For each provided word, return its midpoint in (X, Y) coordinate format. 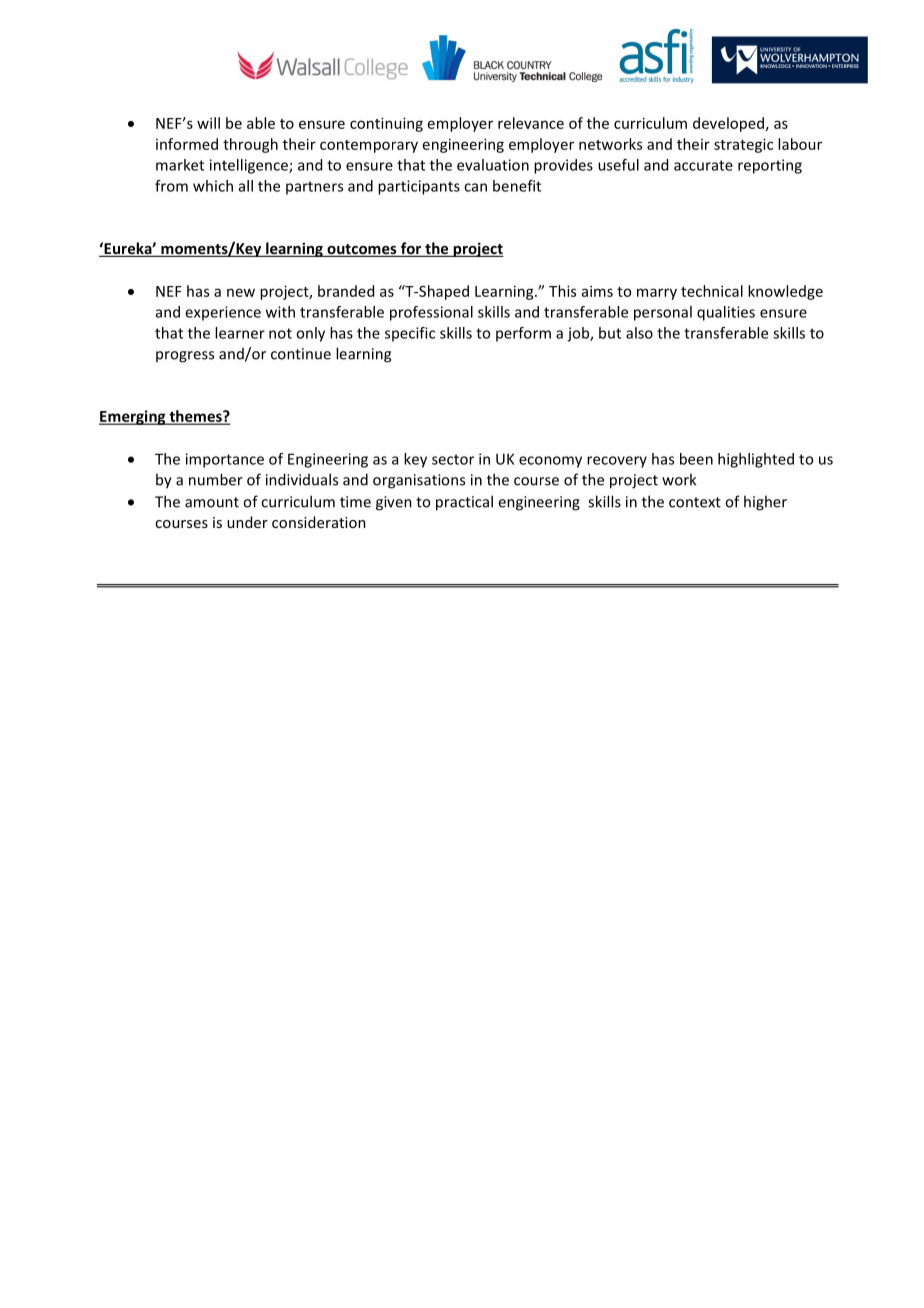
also (639, 333)
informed (187, 144)
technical (712, 291)
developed (728, 124)
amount (212, 502)
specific (410, 334)
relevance (531, 123)
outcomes (362, 250)
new (241, 292)
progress (185, 357)
